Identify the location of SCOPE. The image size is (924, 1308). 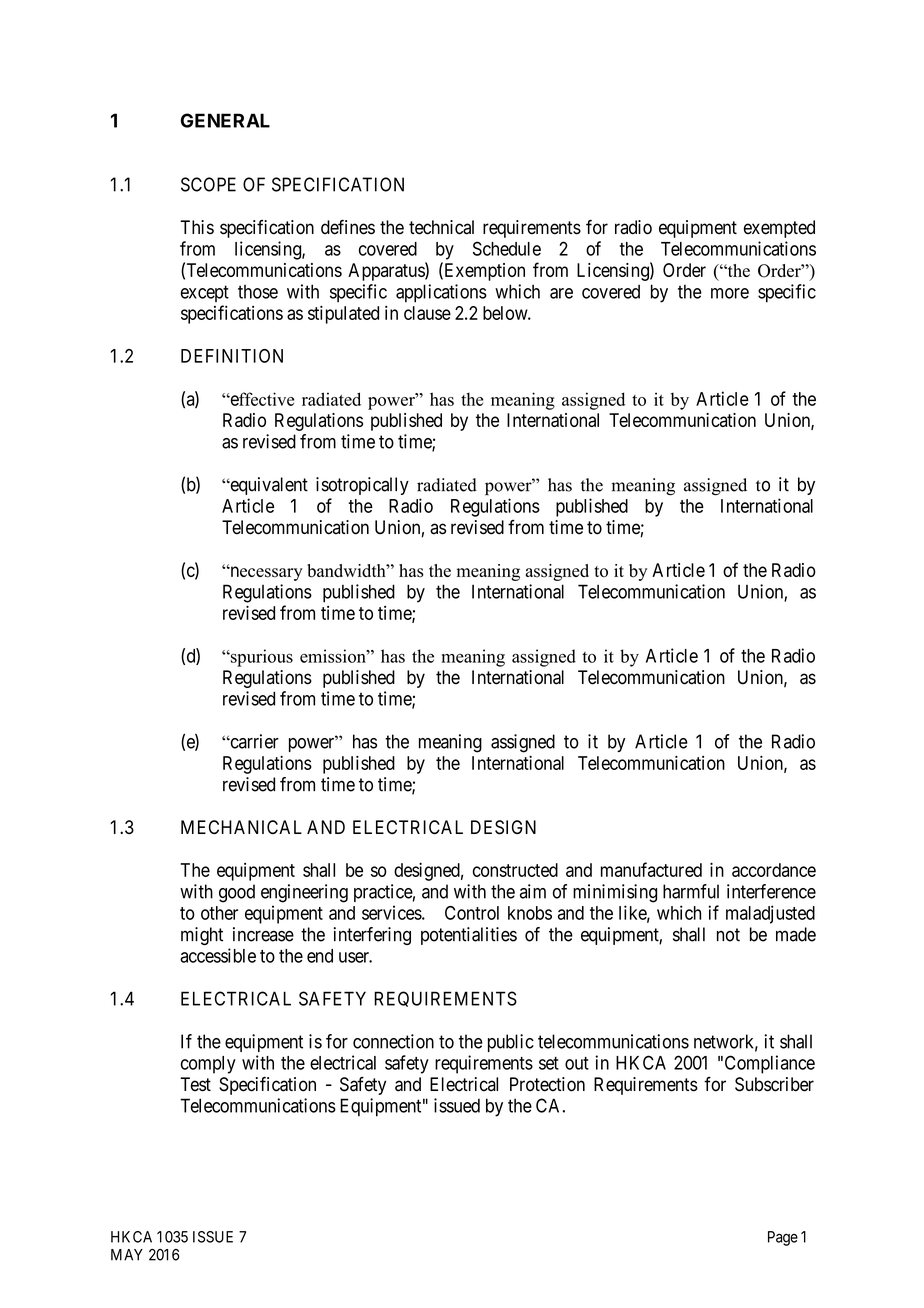
(208, 184).
